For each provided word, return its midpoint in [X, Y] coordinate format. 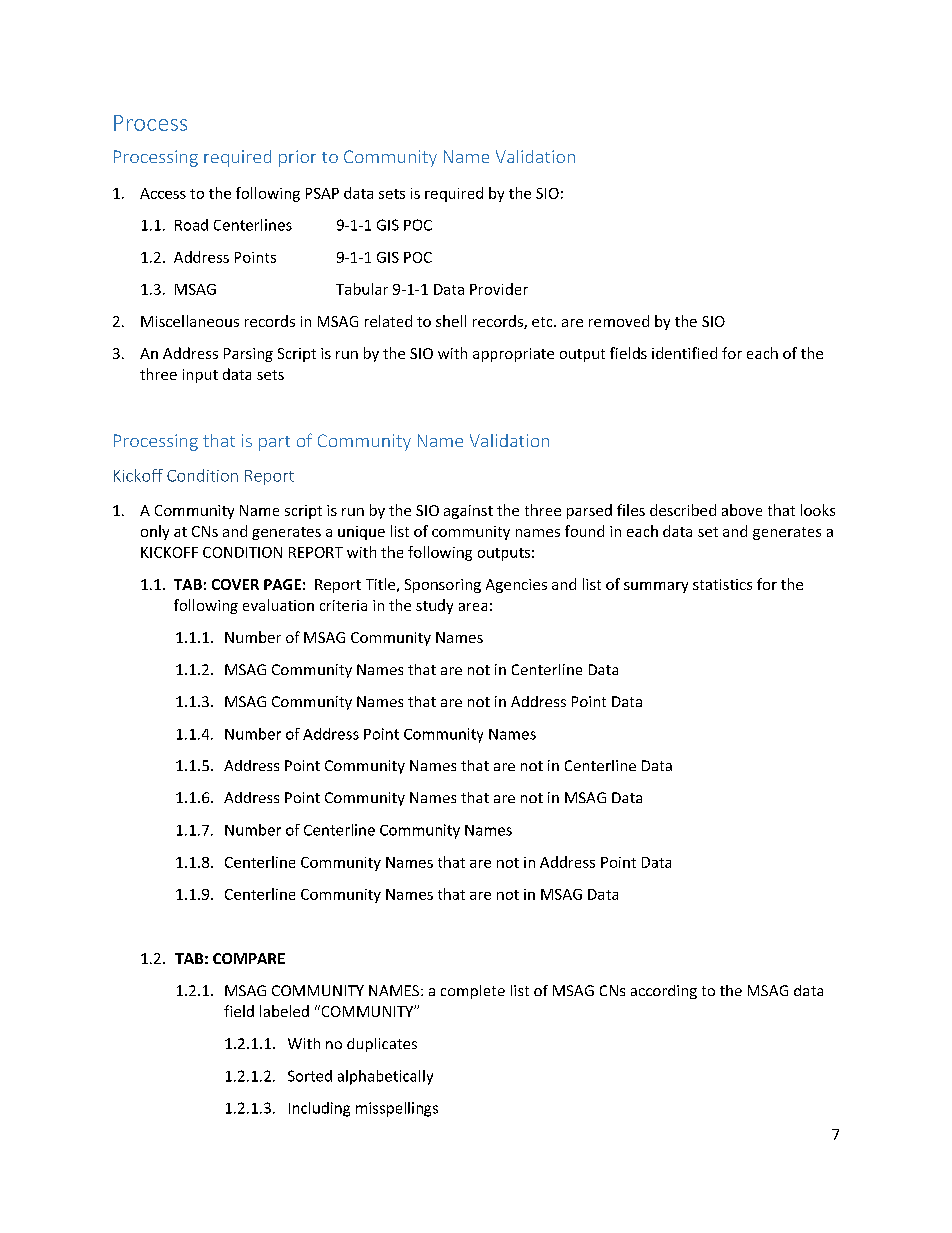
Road [191, 225]
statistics [722, 584]
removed [619, 321]
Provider [499, 289]
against [468, 512]
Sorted [310, 1076]
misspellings [397, 1109]
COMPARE [249, 958]
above [742, 510]
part [274, 443]
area [473, 607]
